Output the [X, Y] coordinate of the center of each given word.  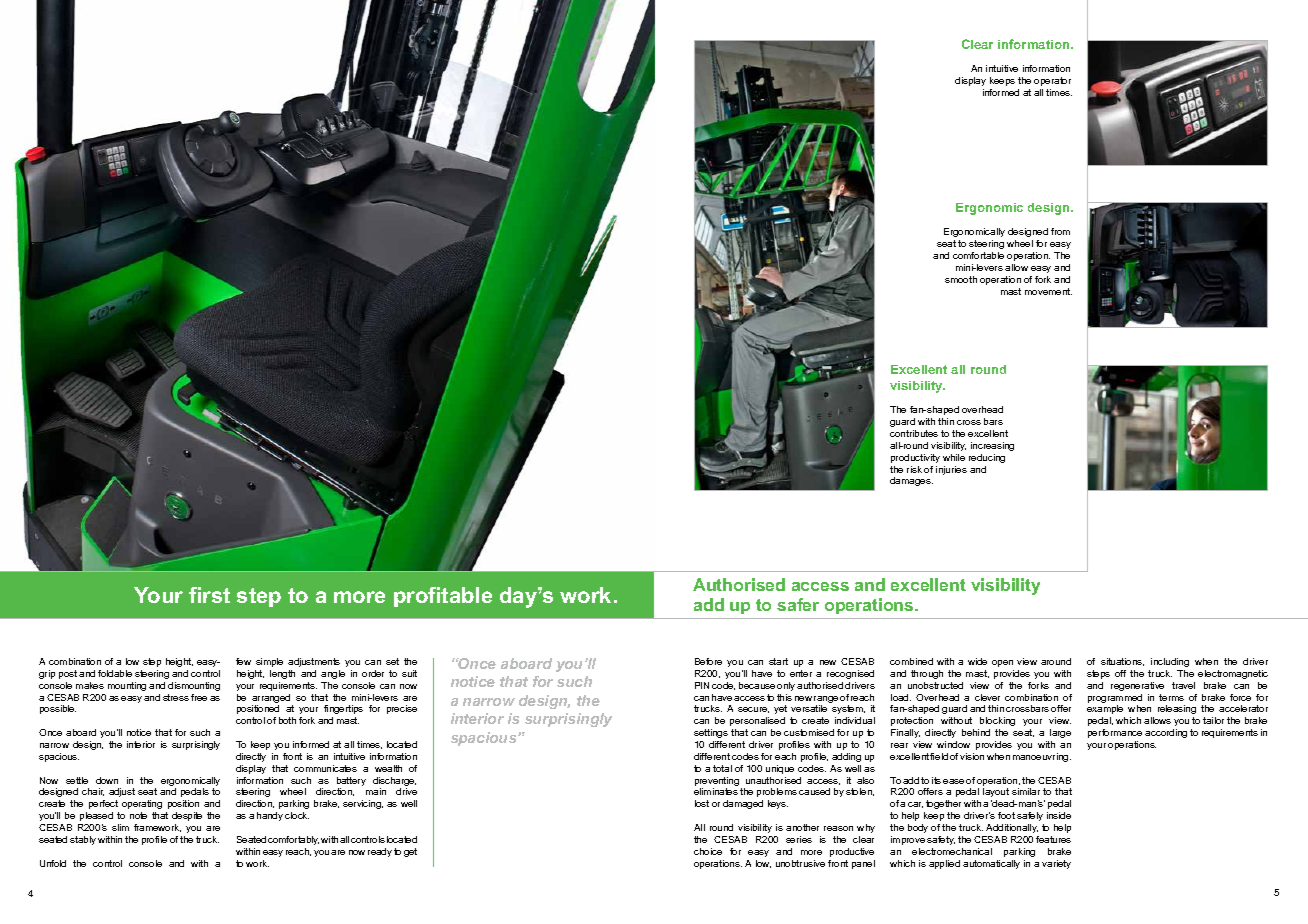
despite [187, 816]
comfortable [978, 255]
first [209, 595]
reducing [987, 458]
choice [708, 851]
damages [911, 481]
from [1060, 231]
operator [1052, 81]
